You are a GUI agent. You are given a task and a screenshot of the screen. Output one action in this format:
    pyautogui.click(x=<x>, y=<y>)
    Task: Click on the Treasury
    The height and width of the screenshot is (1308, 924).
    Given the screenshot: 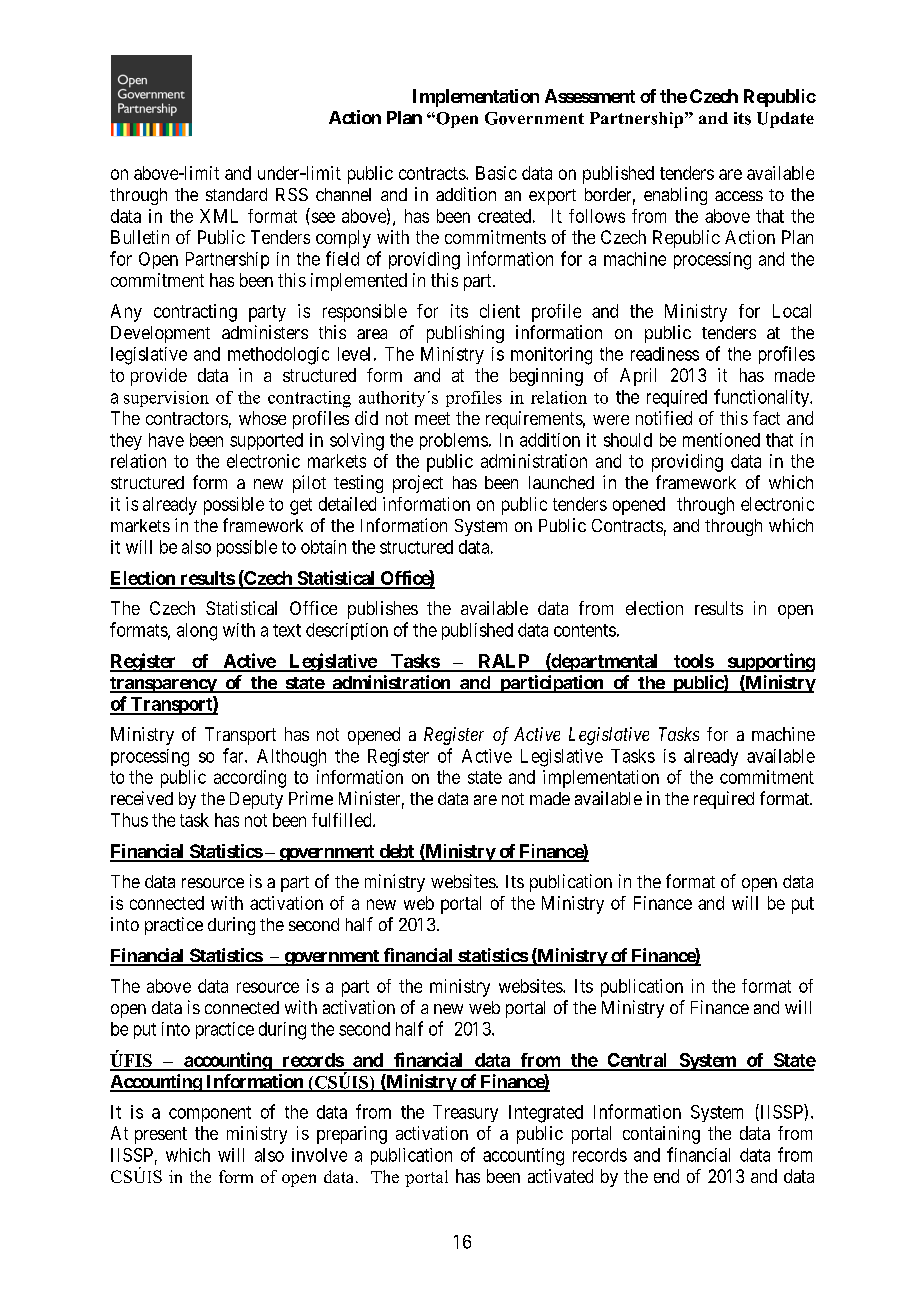 What is the action you would take?
    pyautogui.click(x=465, y=1113)
